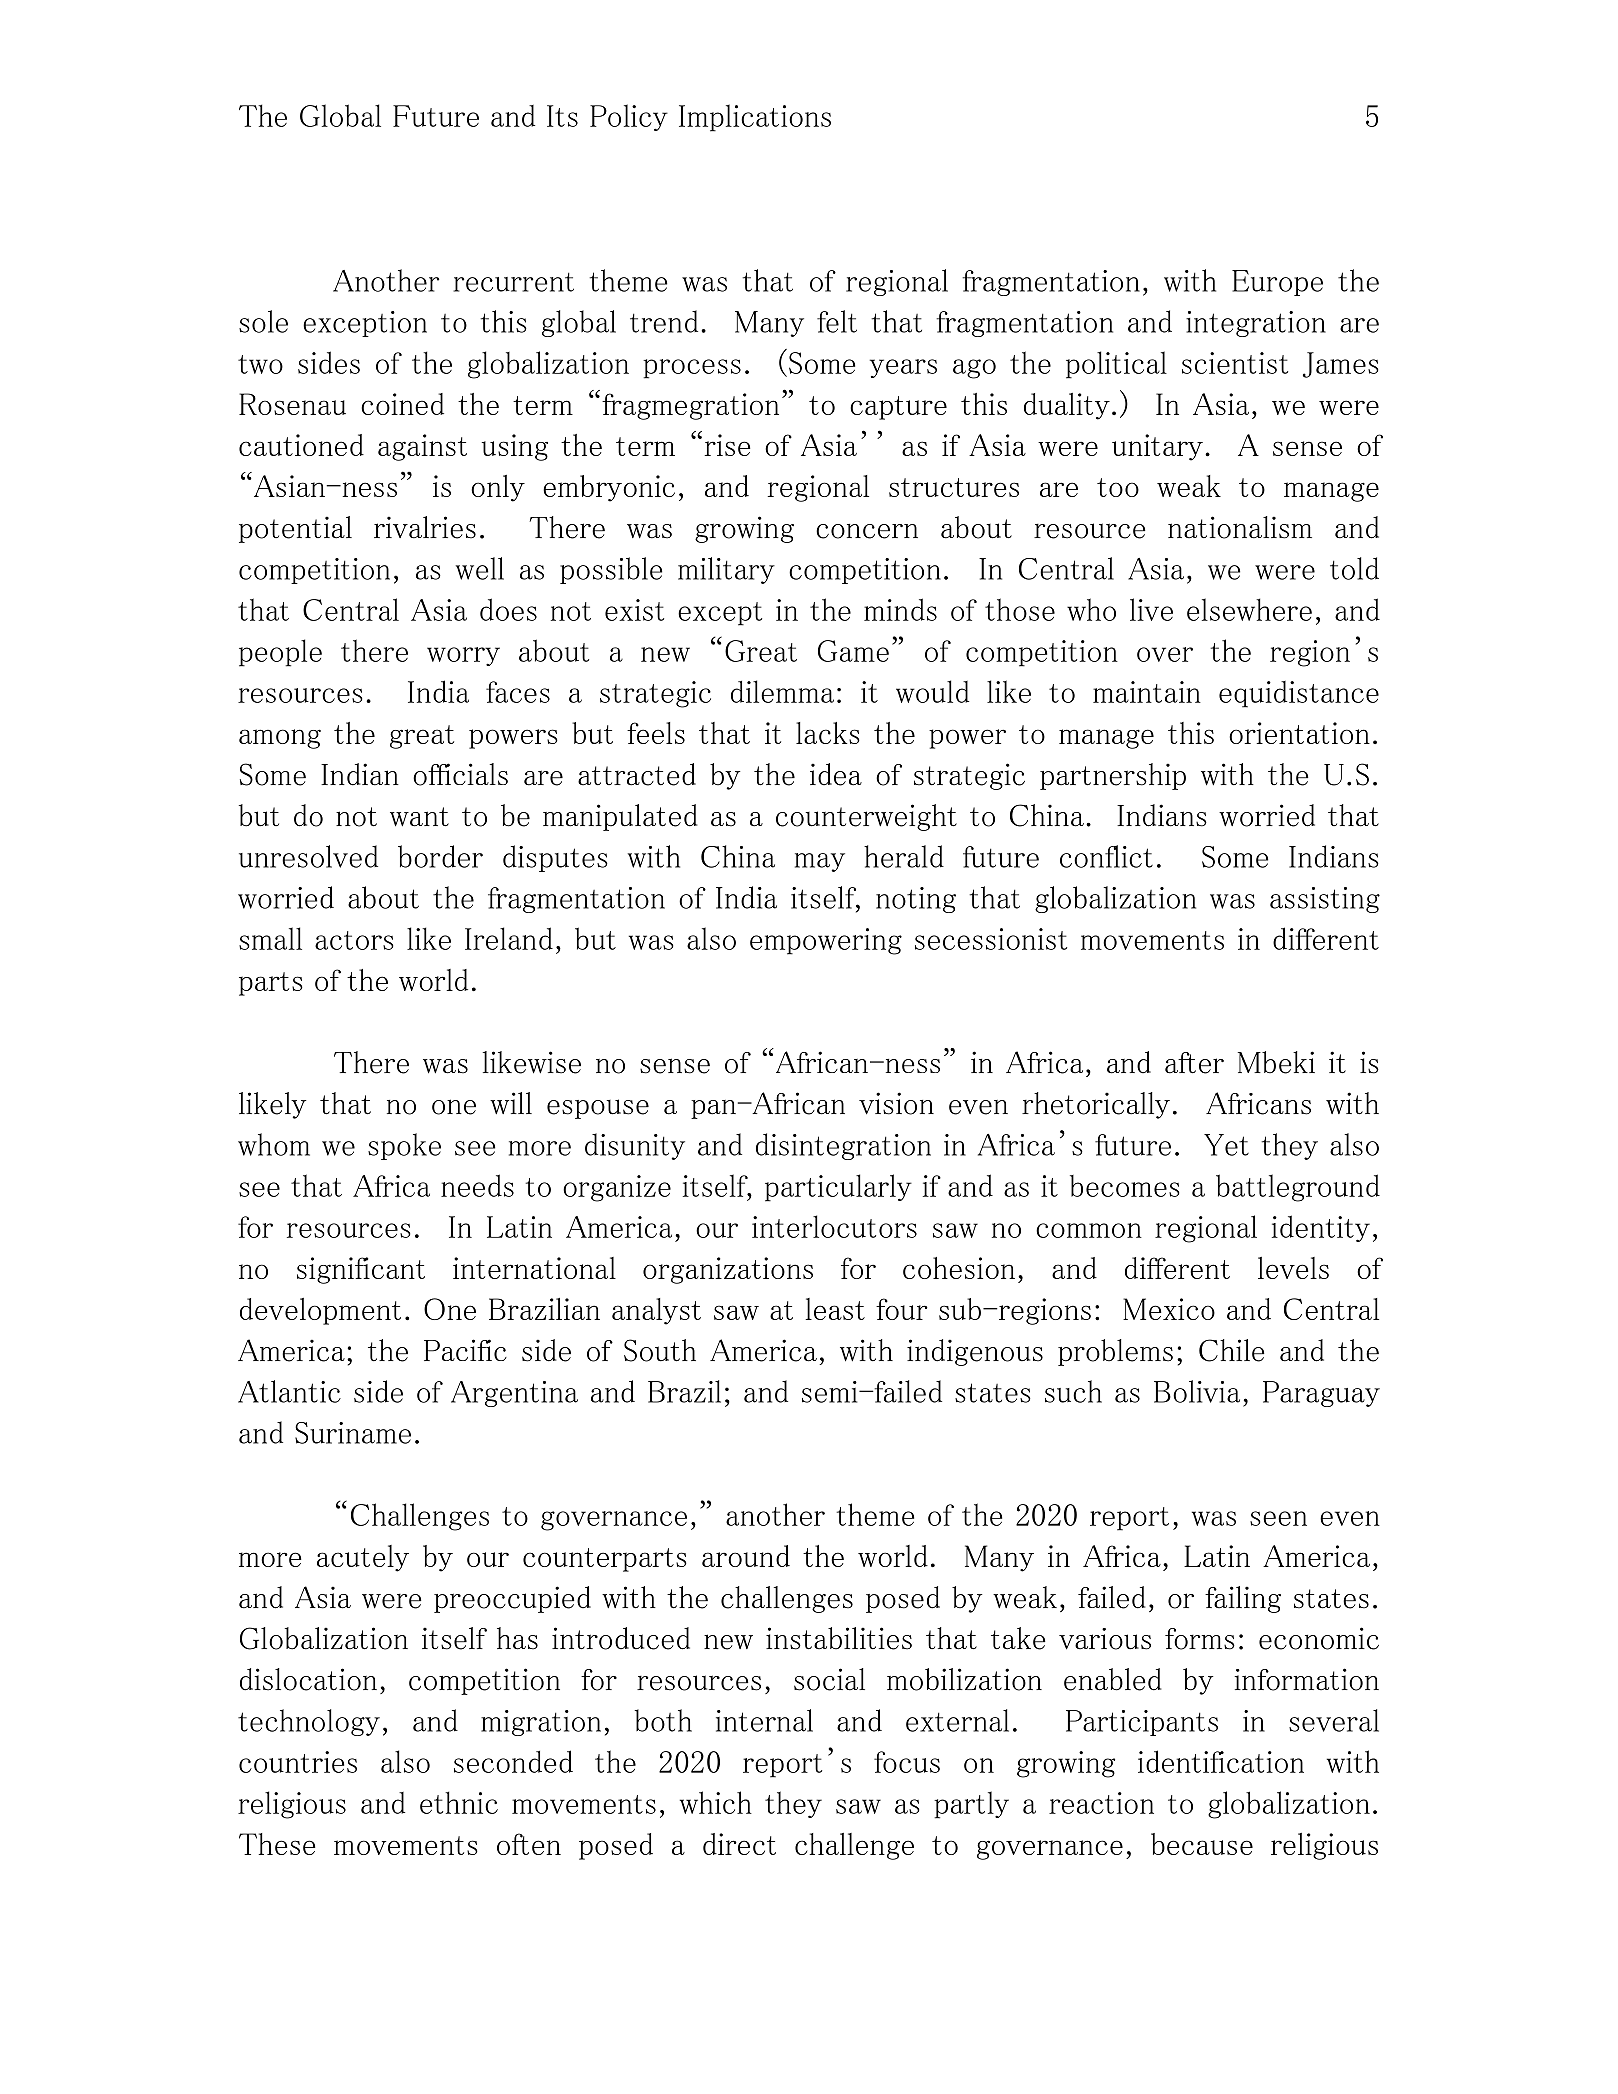 The image size is (1618, 2094). I want to click on Europe, so click(1277, 283).
